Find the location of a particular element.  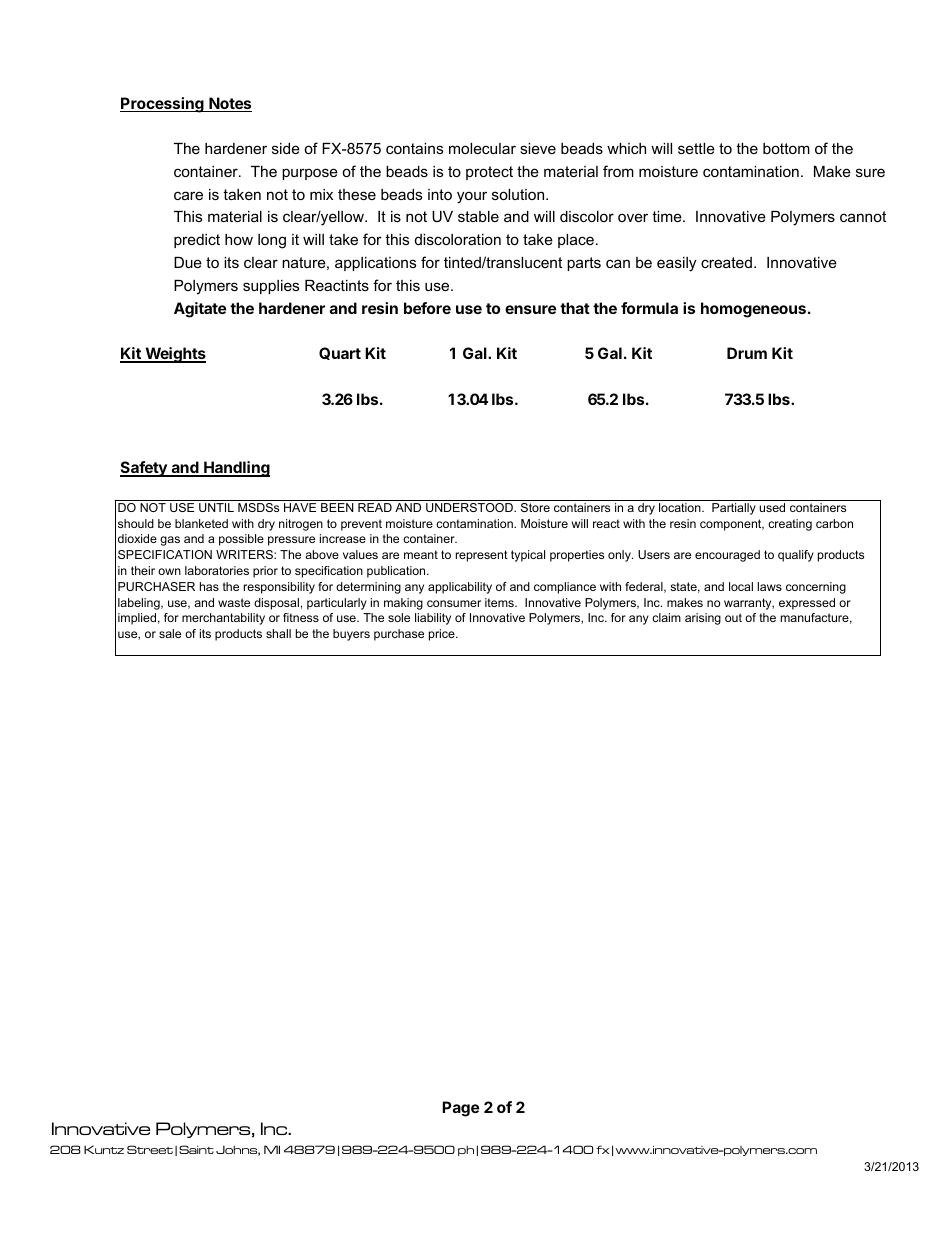

waste is located at coordinates (234, 602).
